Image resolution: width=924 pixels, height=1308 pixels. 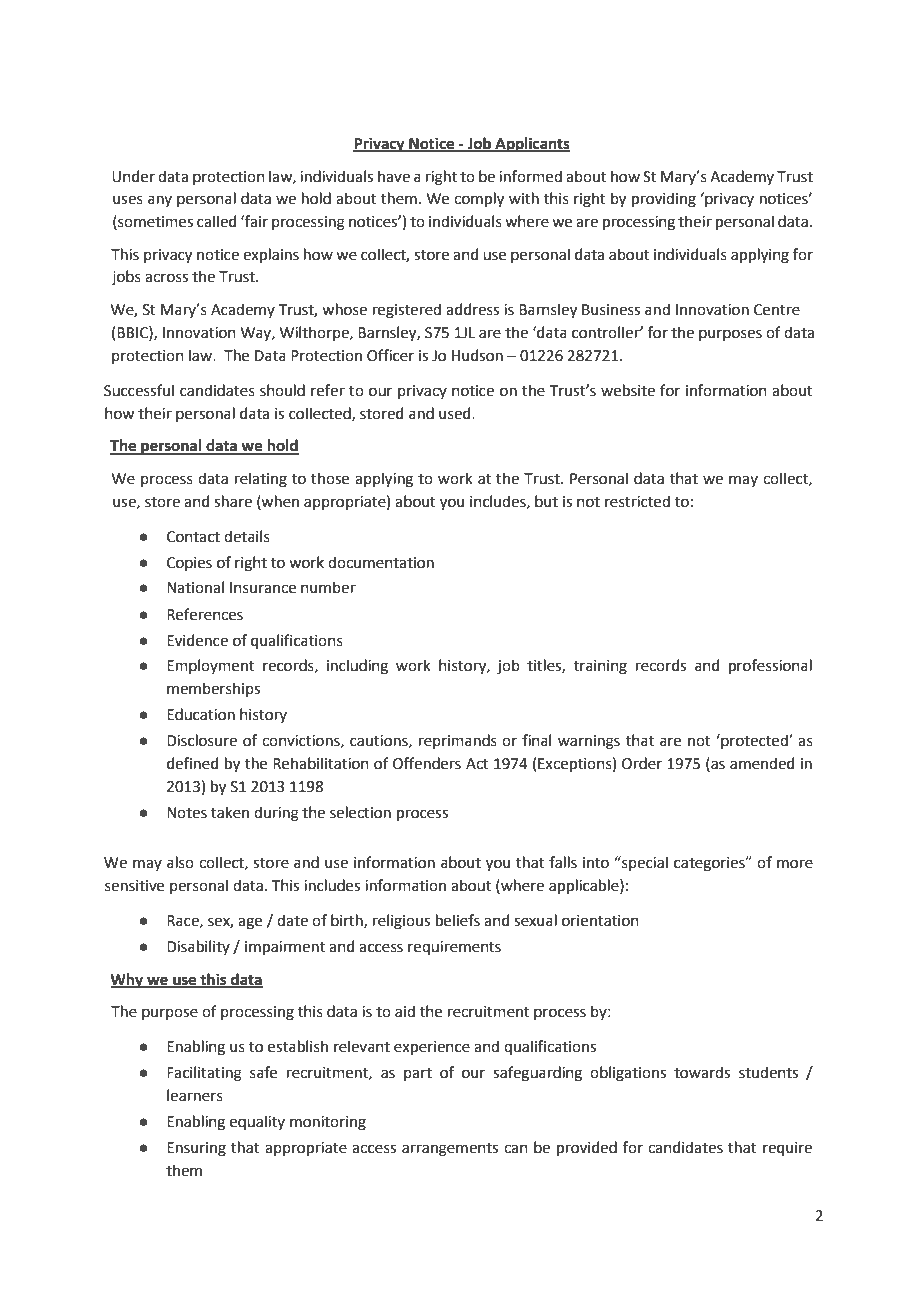 I want to click on Notes, so click(x=187, y=813).
